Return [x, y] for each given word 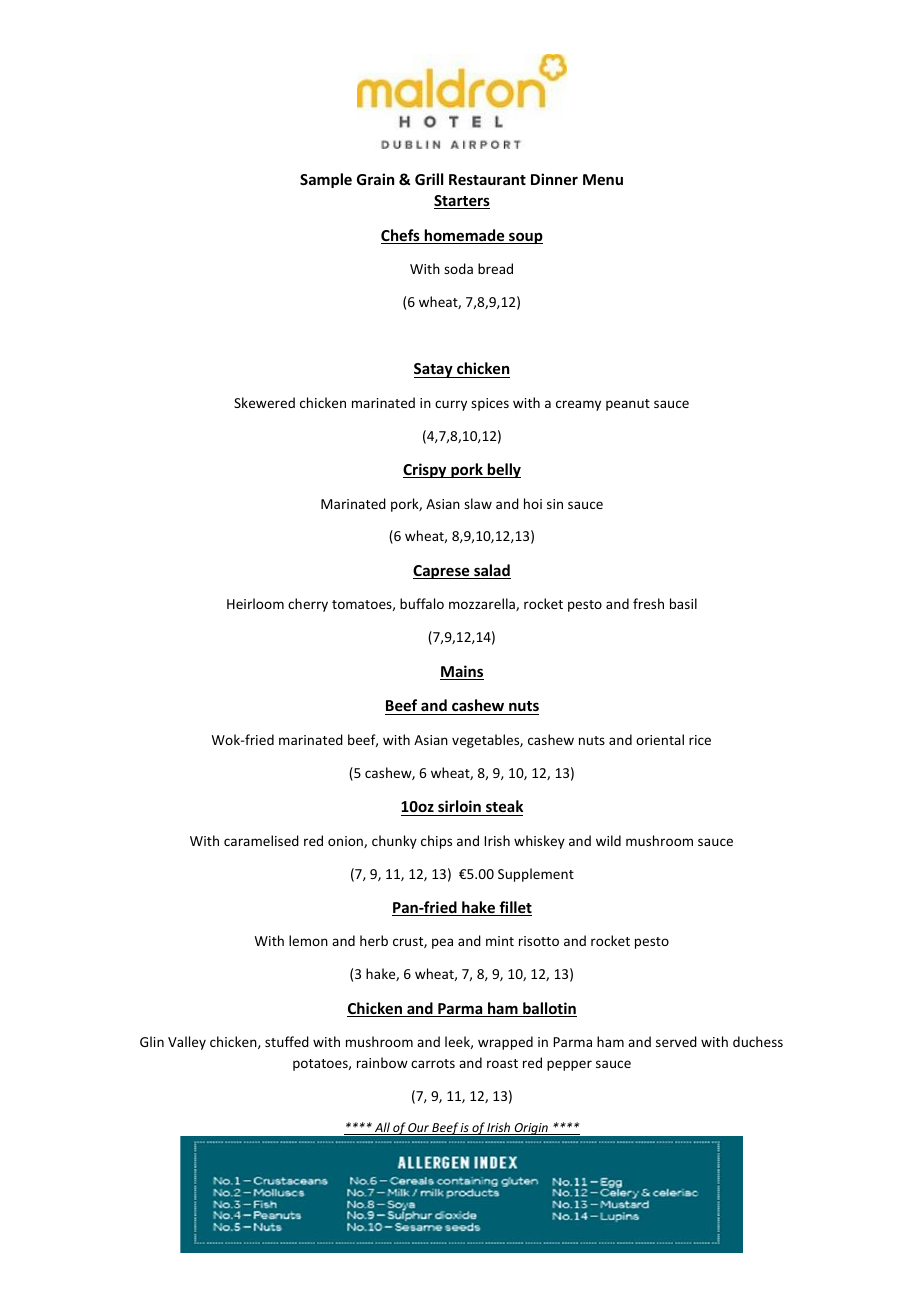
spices [490, 404]
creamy [578, 405]
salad [491, 571]
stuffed [287, 1041]
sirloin [459, 806]
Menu [603, 179]
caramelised [261, 840]
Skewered [264, 402]
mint [500, 941]
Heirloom [255, 603]
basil [683, 603]
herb [374, 940]
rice [700, 740]
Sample [326, 180]
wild [608, 840]
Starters [462, 202]
